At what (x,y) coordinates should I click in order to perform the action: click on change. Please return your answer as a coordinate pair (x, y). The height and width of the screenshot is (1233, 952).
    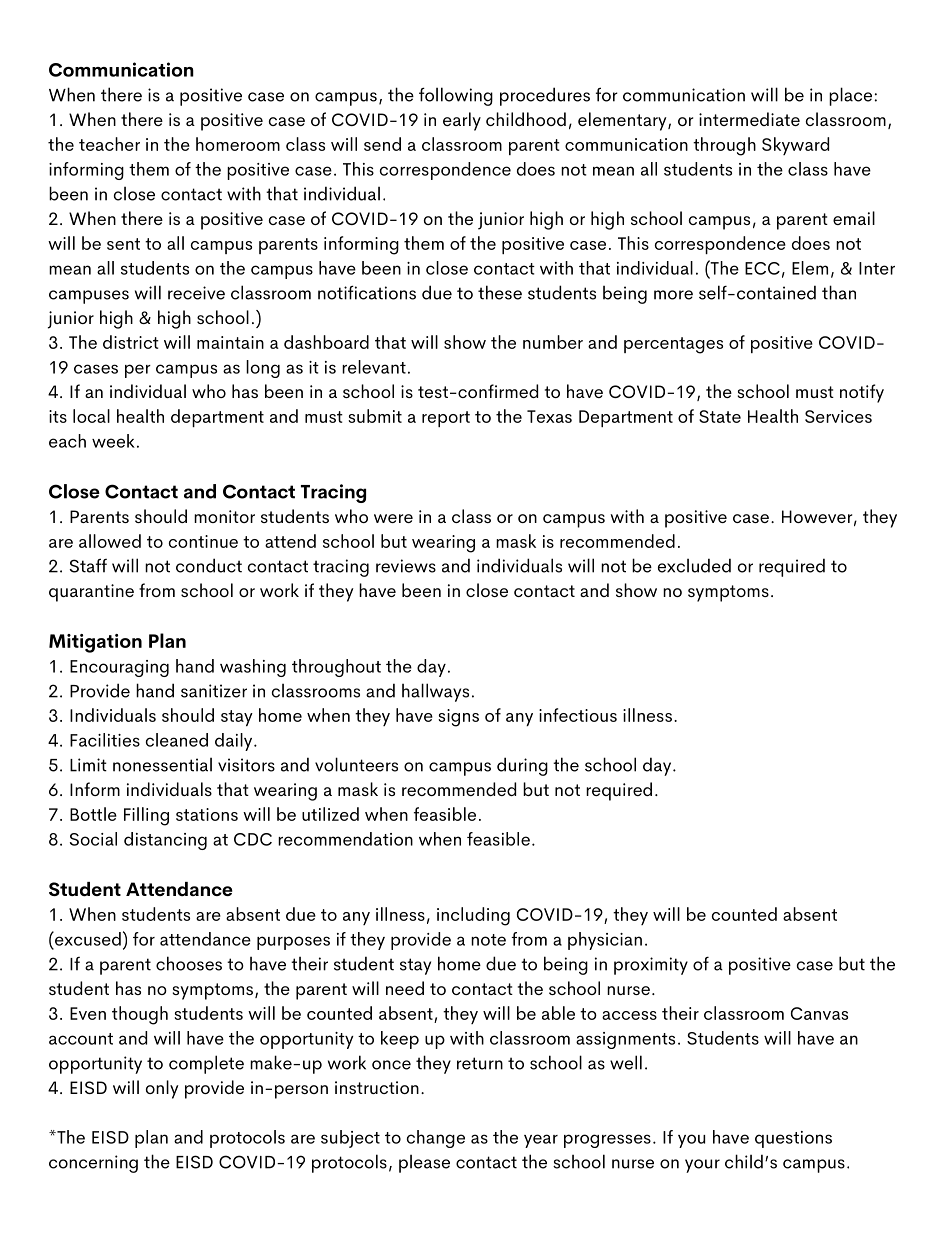
    Looking at the image, I should click on (436, 1139).
